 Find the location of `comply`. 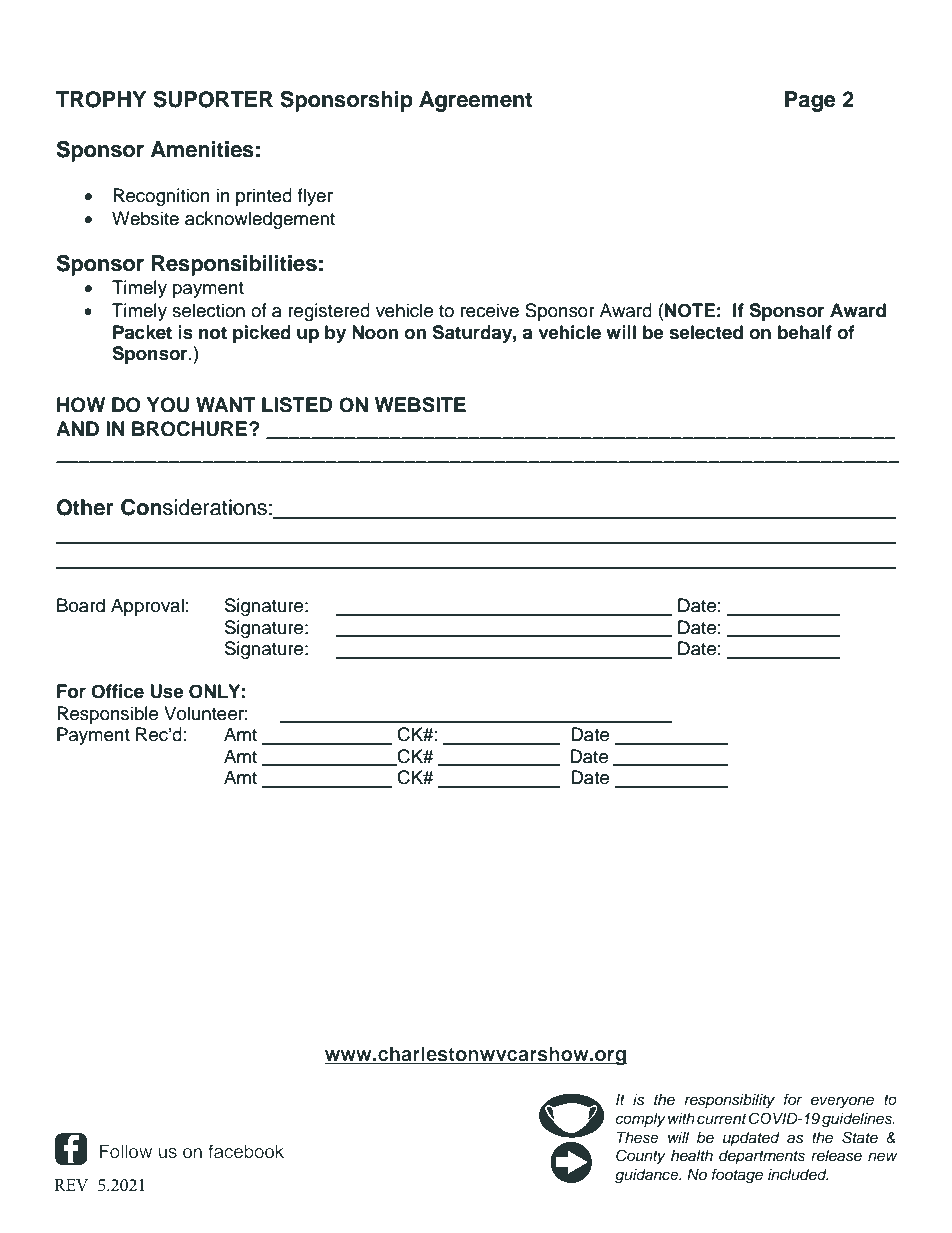

comply is located at coordinates (640, 1120).
